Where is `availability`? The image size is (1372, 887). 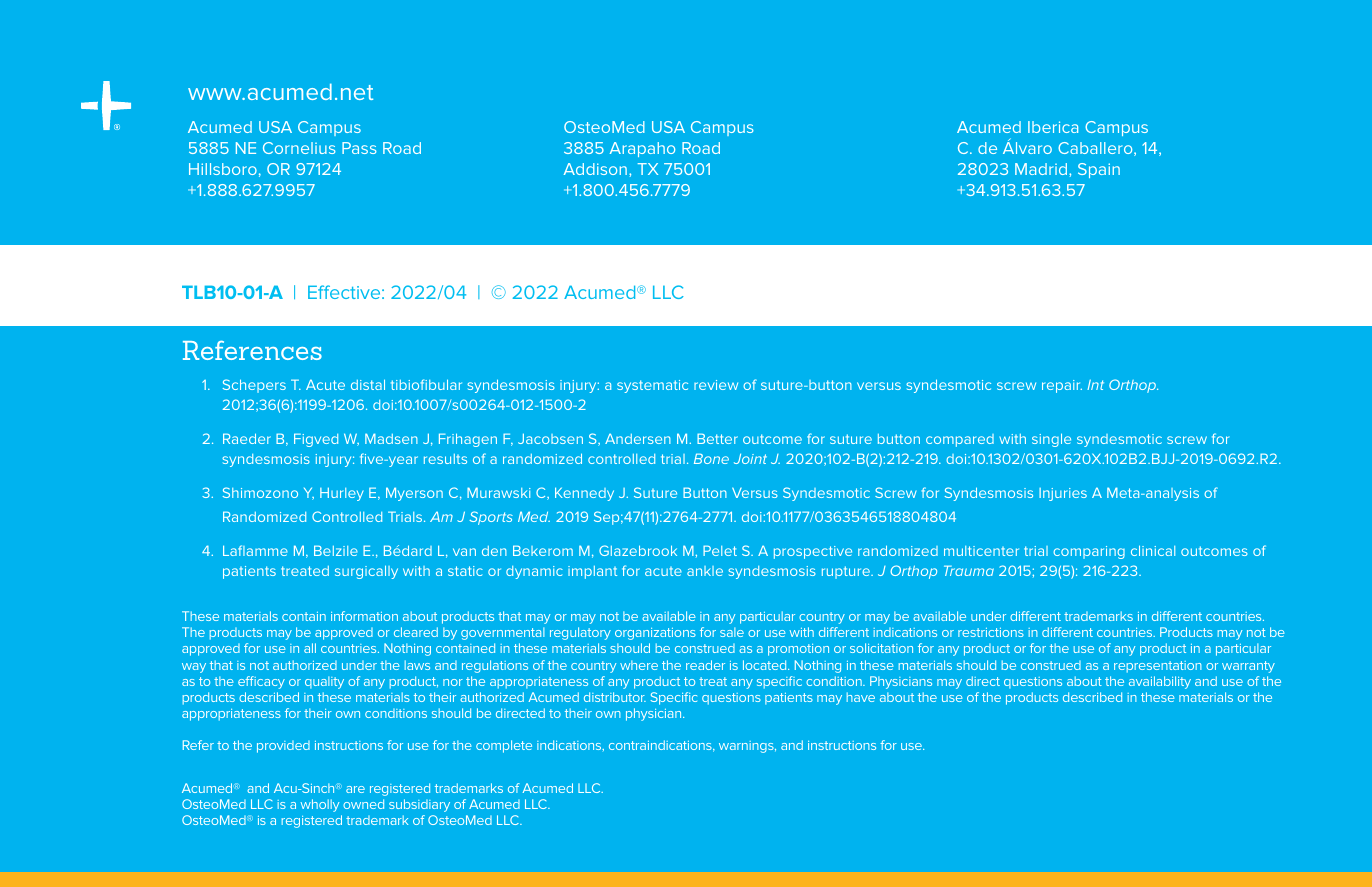 availability is located at coordinates (1160, 682).
